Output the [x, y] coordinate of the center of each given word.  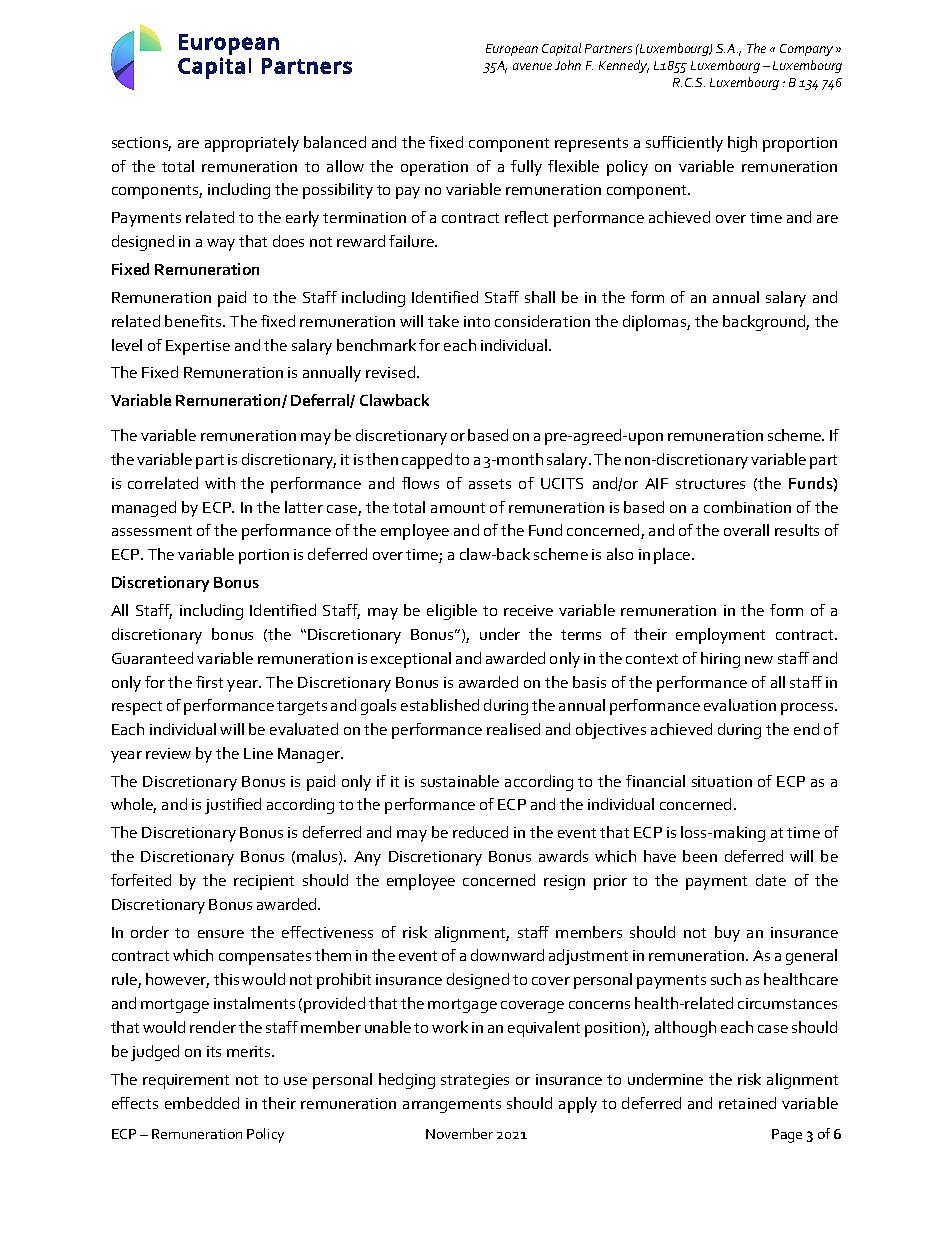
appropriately [252, 144]
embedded [202, 1103]
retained [747, 1103]
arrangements [452, 1106]
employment [720, 636]
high [742, 144]
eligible [452, 612]
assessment [152, 531]
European [512, 50]
